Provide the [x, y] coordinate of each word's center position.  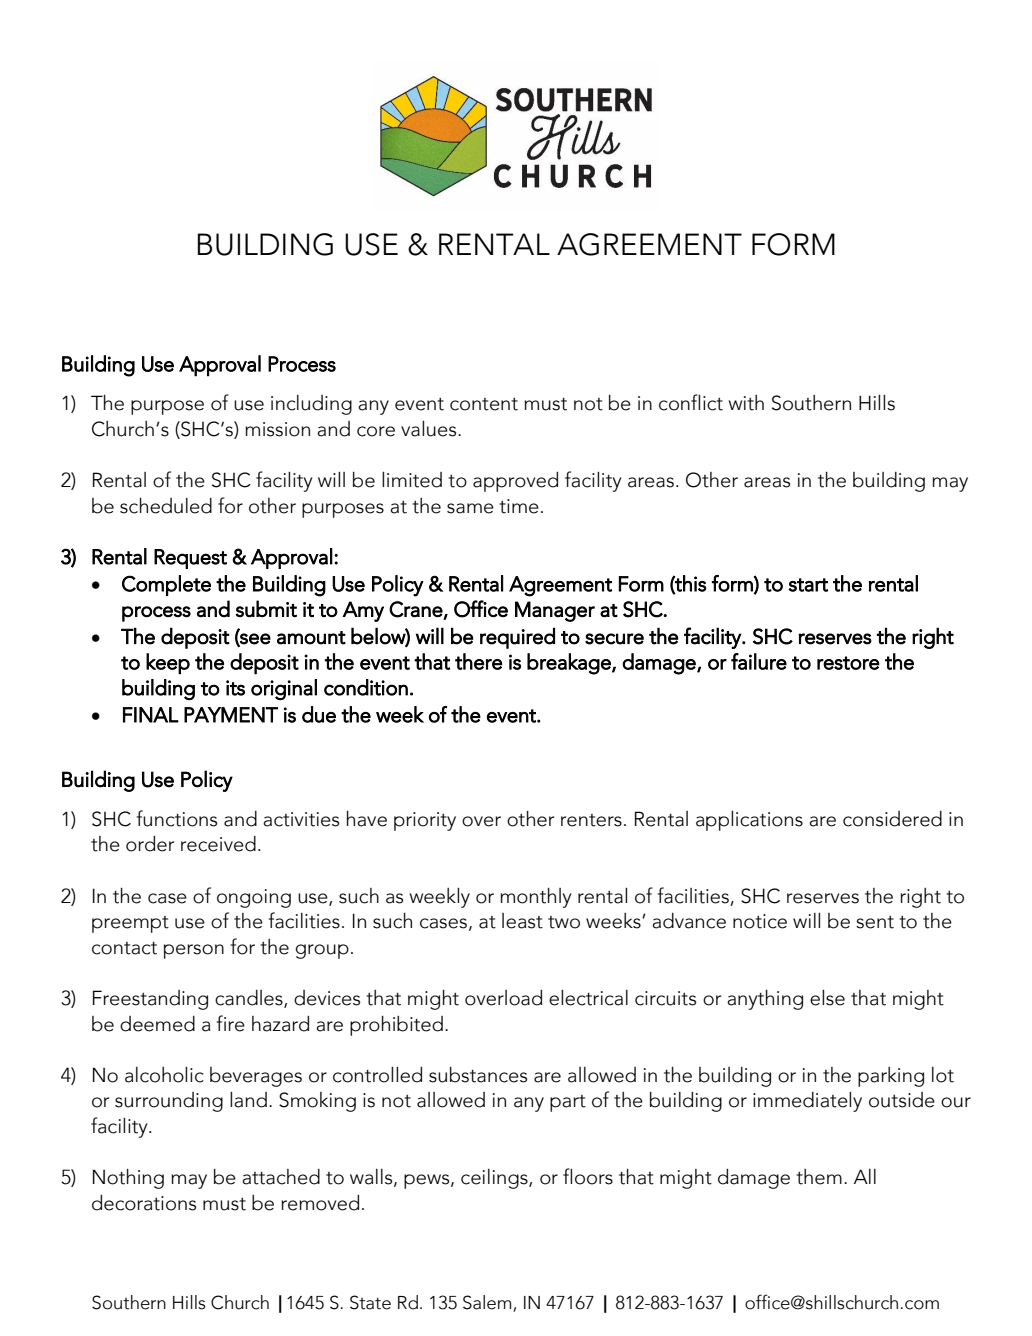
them [819, 1177]
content [484, 404]
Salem [488, 1303]
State [370, 1302]
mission [277, 429]
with [746, 403]
